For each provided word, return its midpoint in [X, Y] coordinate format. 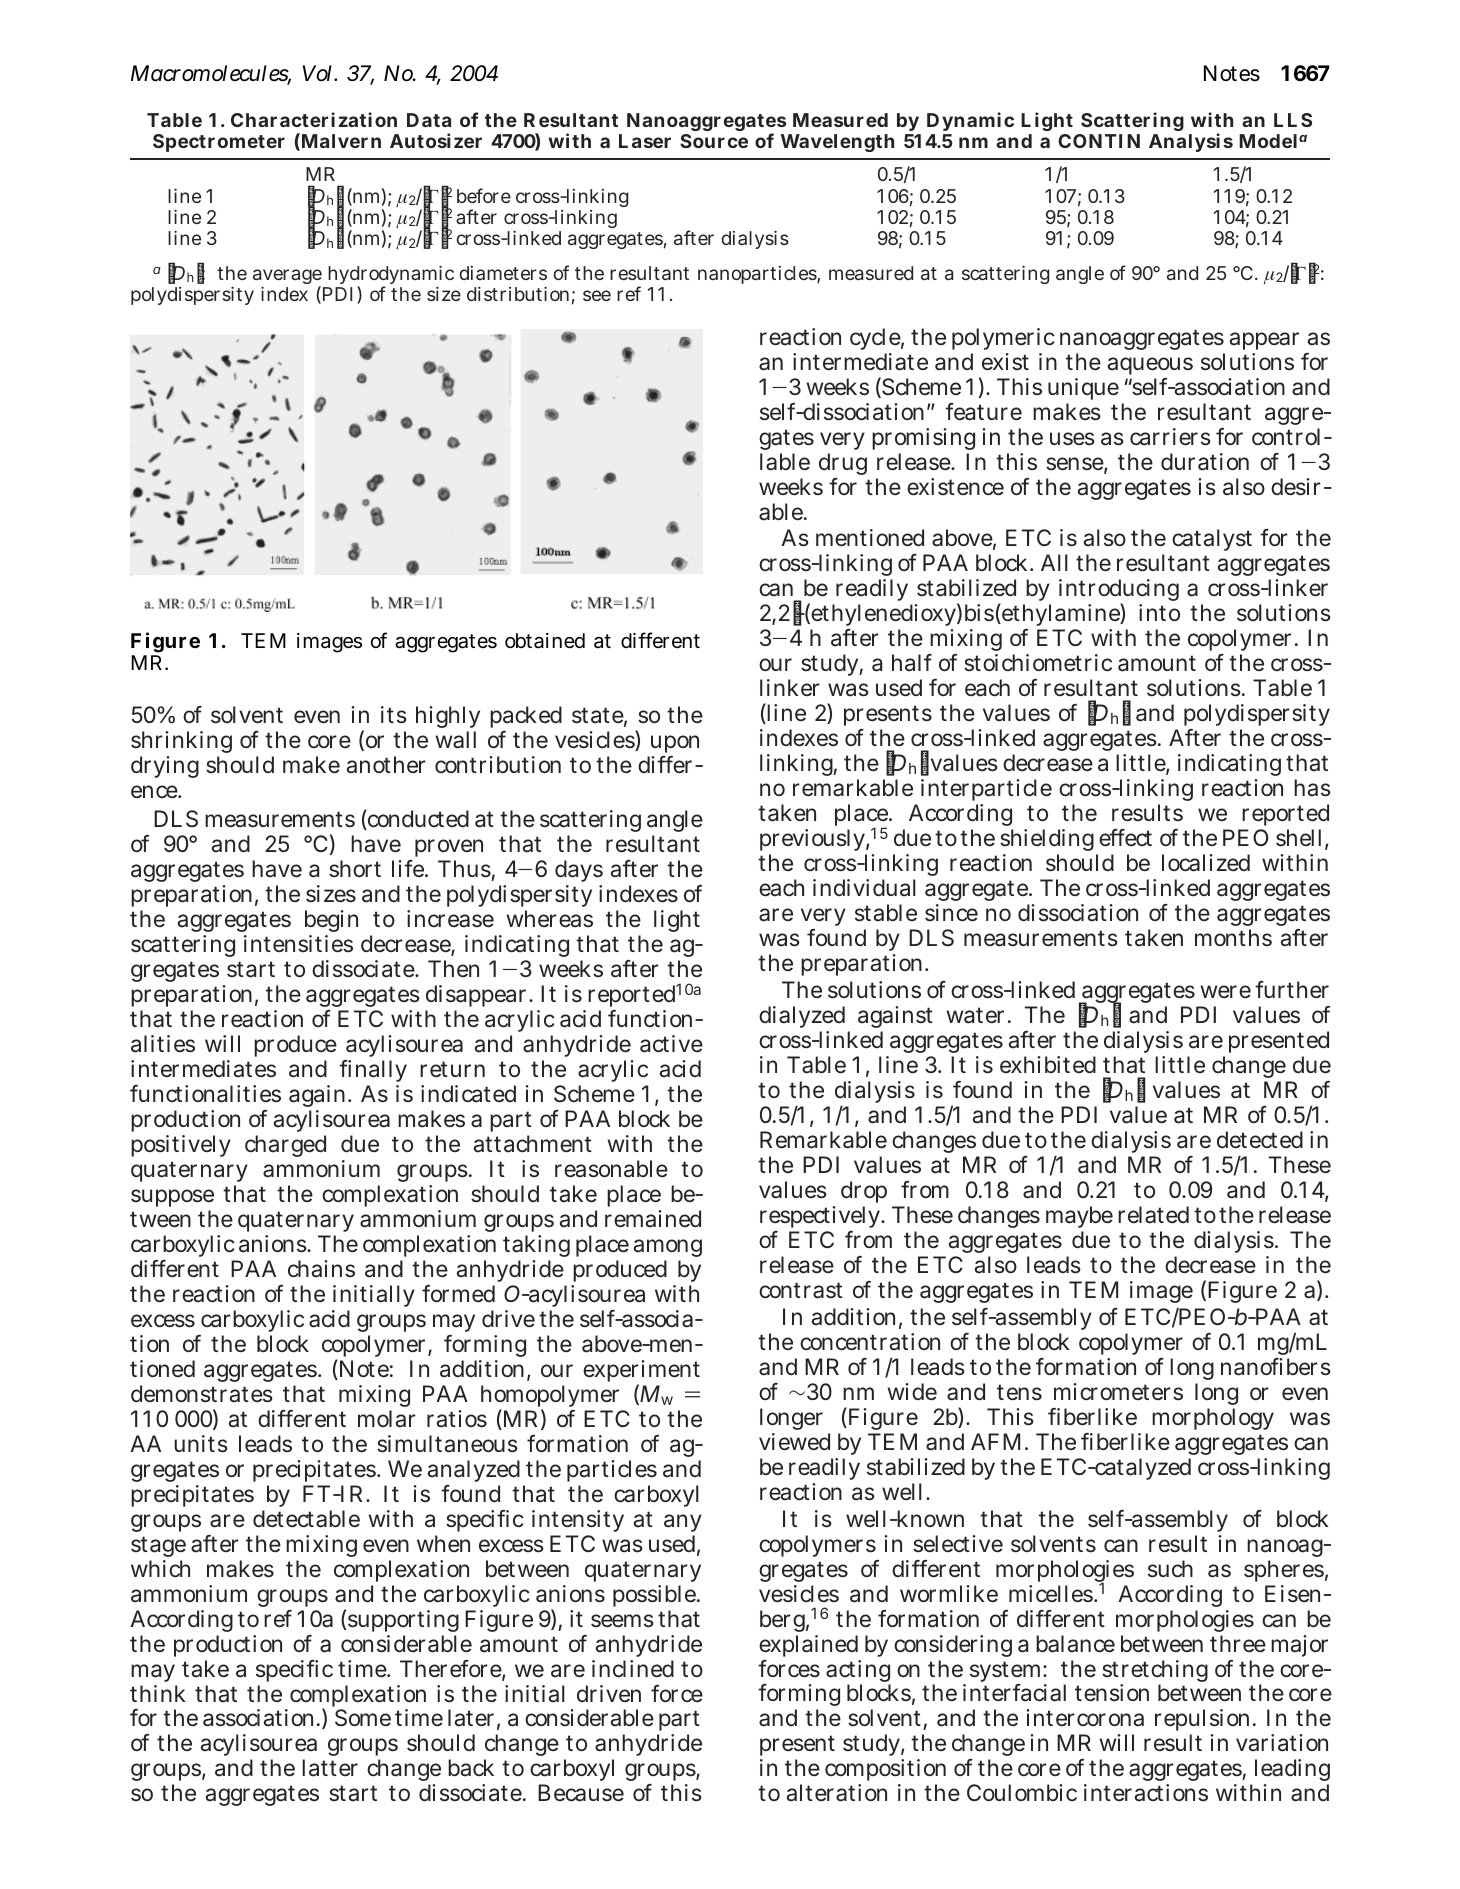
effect [1125, 838]
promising [923, 439]
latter [330, 1768]
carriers [1170, 437]
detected [1260, 1139]
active [671, 1044]
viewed [794, 1442]
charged [285, 1146]
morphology [1213, 1419]
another [386, 765]
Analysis [1191, 142]
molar [387, 1419]
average [287, 278]
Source [714, 141]
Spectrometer [219, 143]
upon [675, 744]
